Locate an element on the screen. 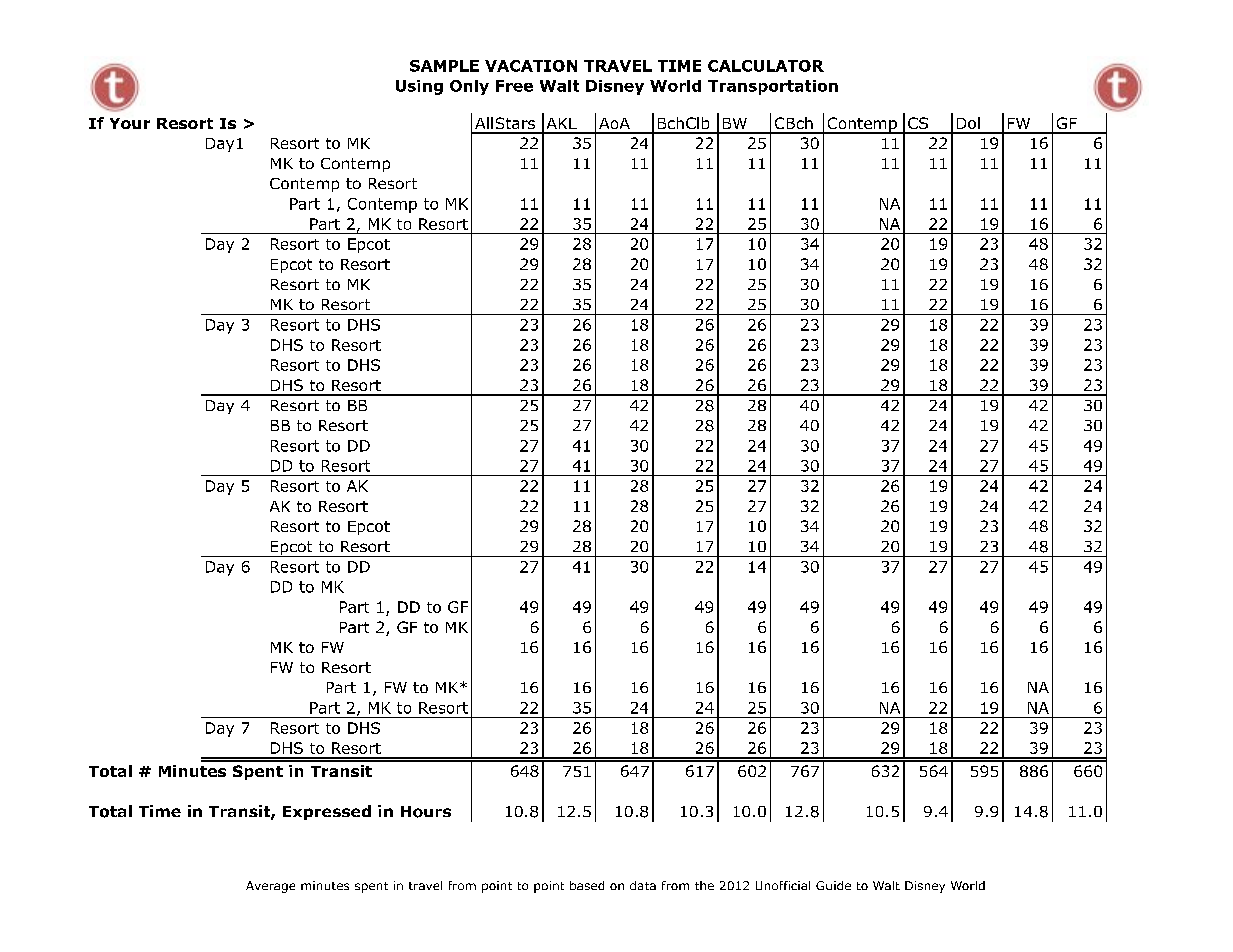  Hours is located at coordinates (426, 812).
